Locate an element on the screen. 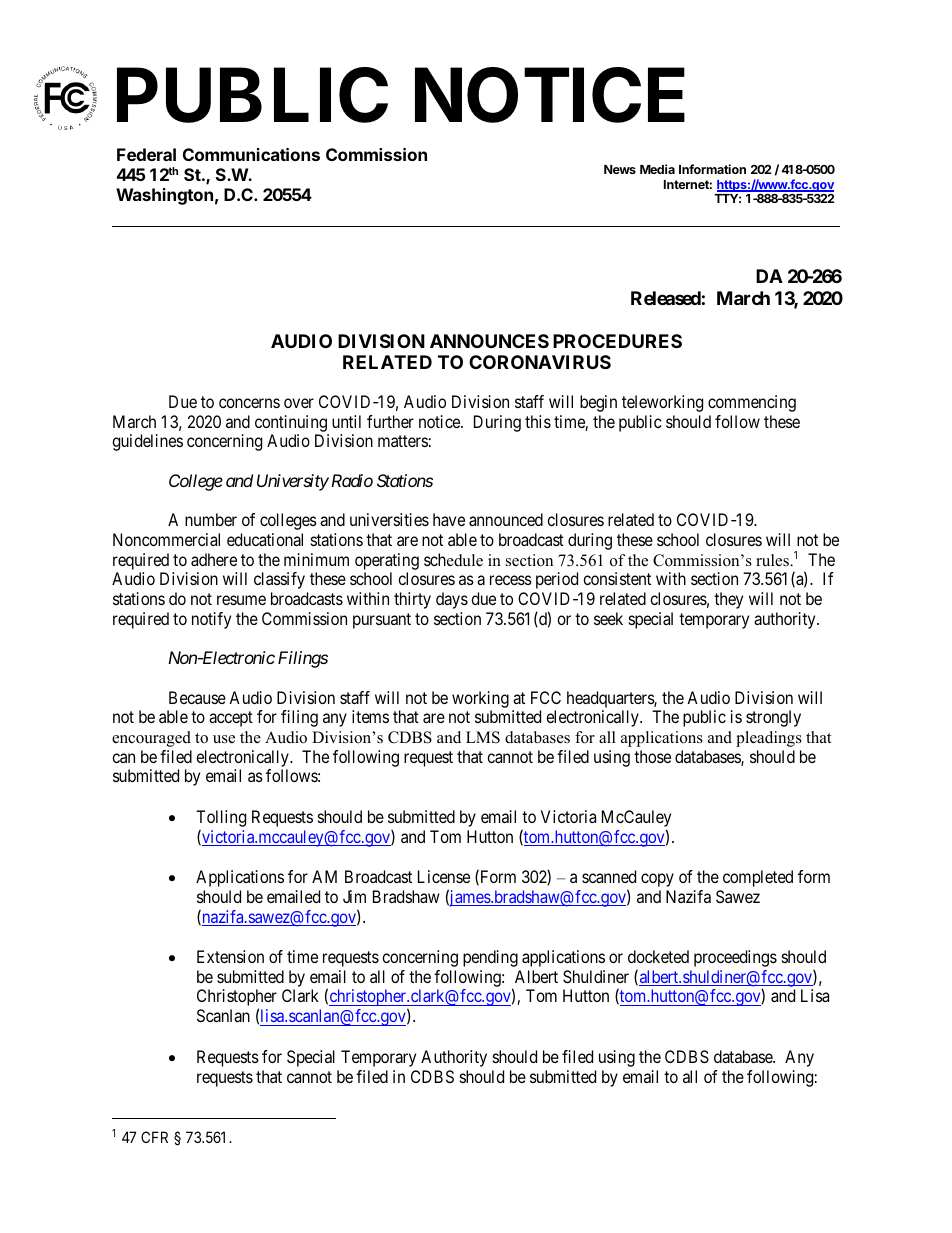 The width and height of the screenshot is (952, 1233). Communications is located at coordinates (251, 154).
